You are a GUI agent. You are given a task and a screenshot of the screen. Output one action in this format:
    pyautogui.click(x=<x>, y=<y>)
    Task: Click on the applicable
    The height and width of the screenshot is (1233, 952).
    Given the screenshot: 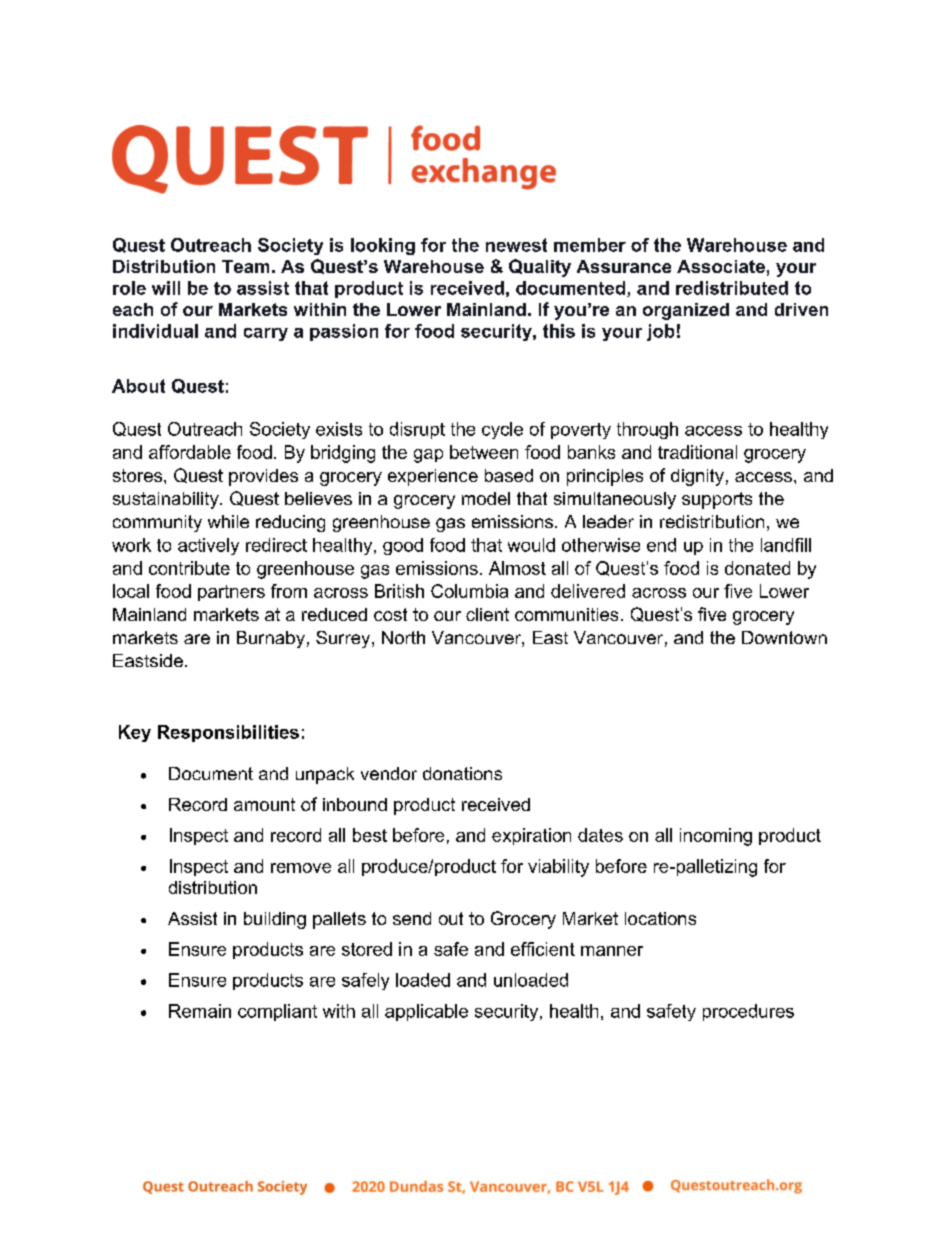 What is the action you would take?
    pyautogui.click(x=426, y=1012)
